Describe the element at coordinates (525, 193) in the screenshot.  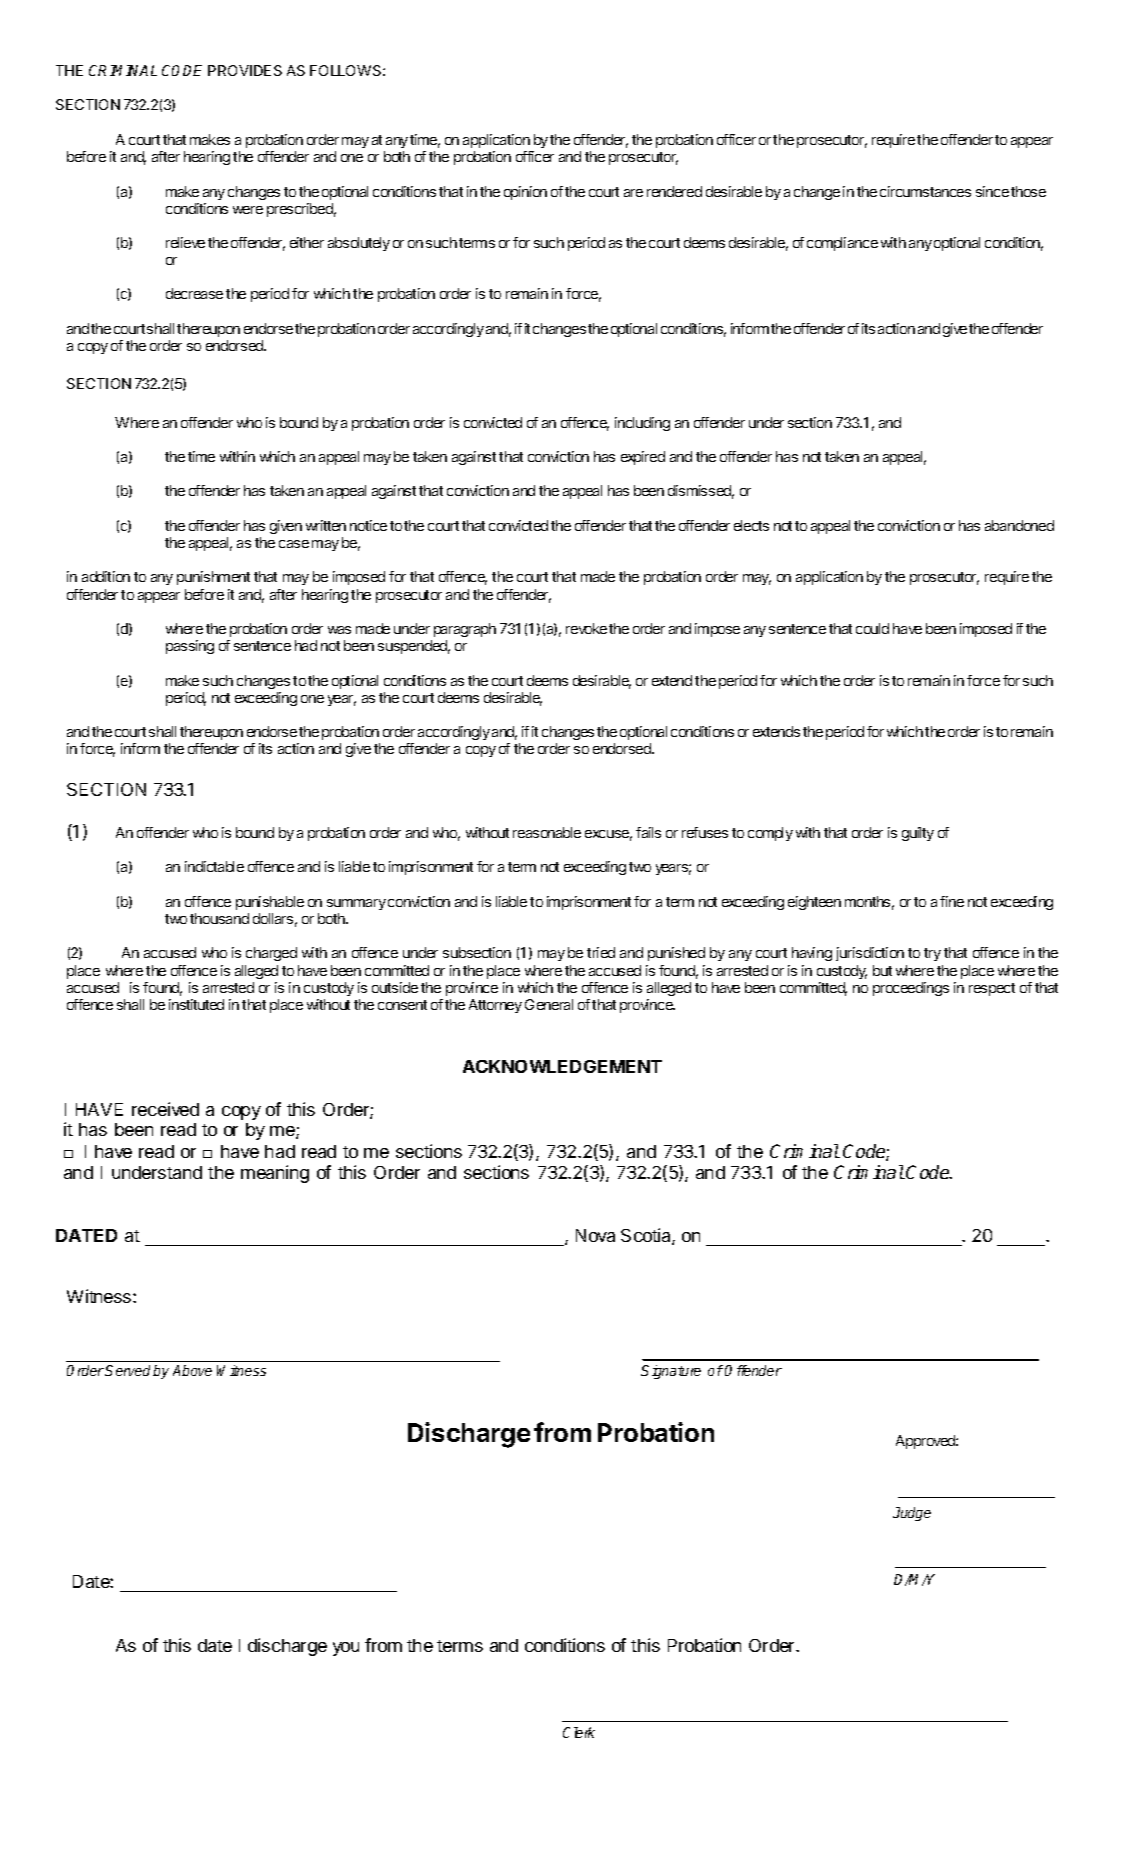
I see `opinion` at that location.
